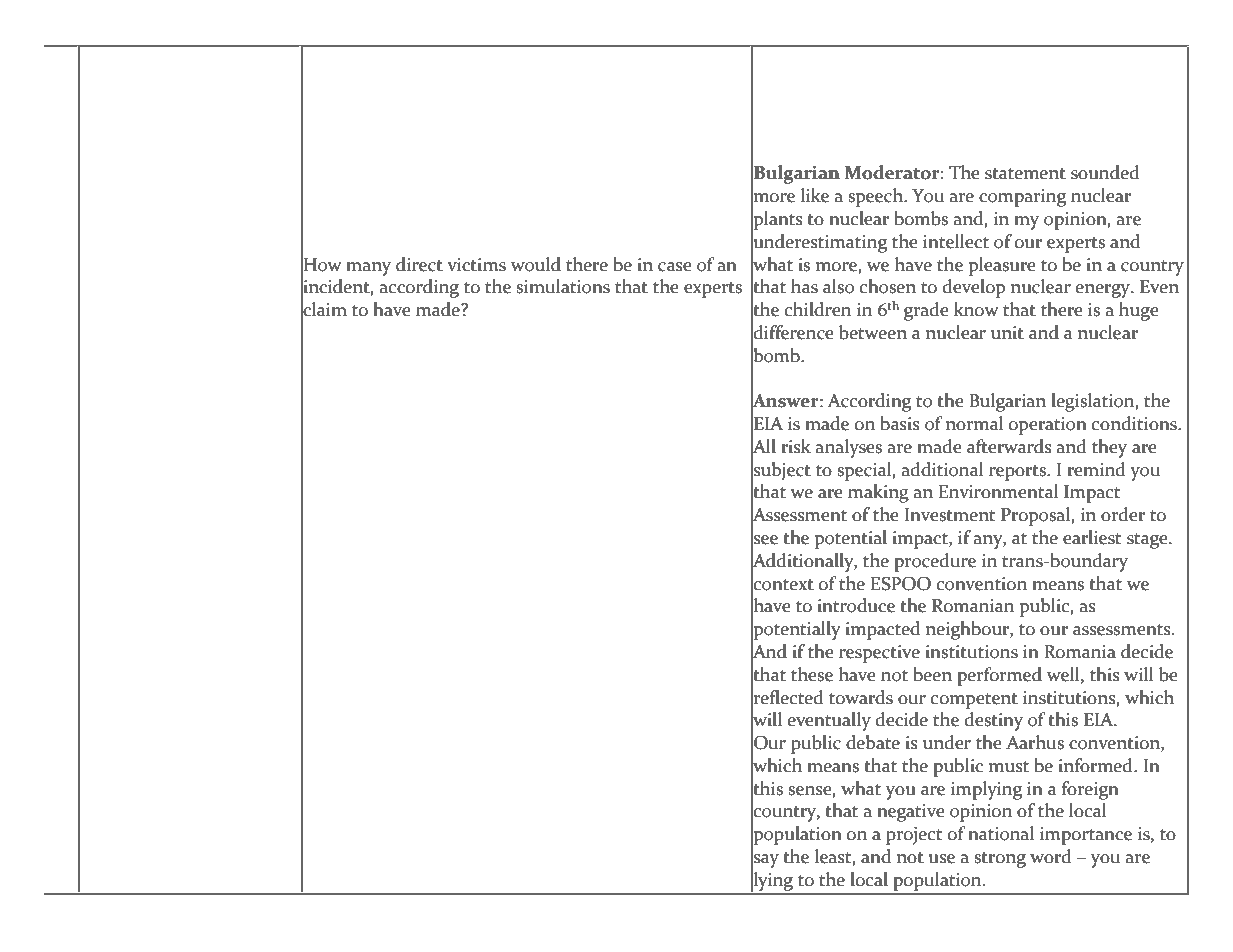  I want to click on simulations, so click(563, 286).
